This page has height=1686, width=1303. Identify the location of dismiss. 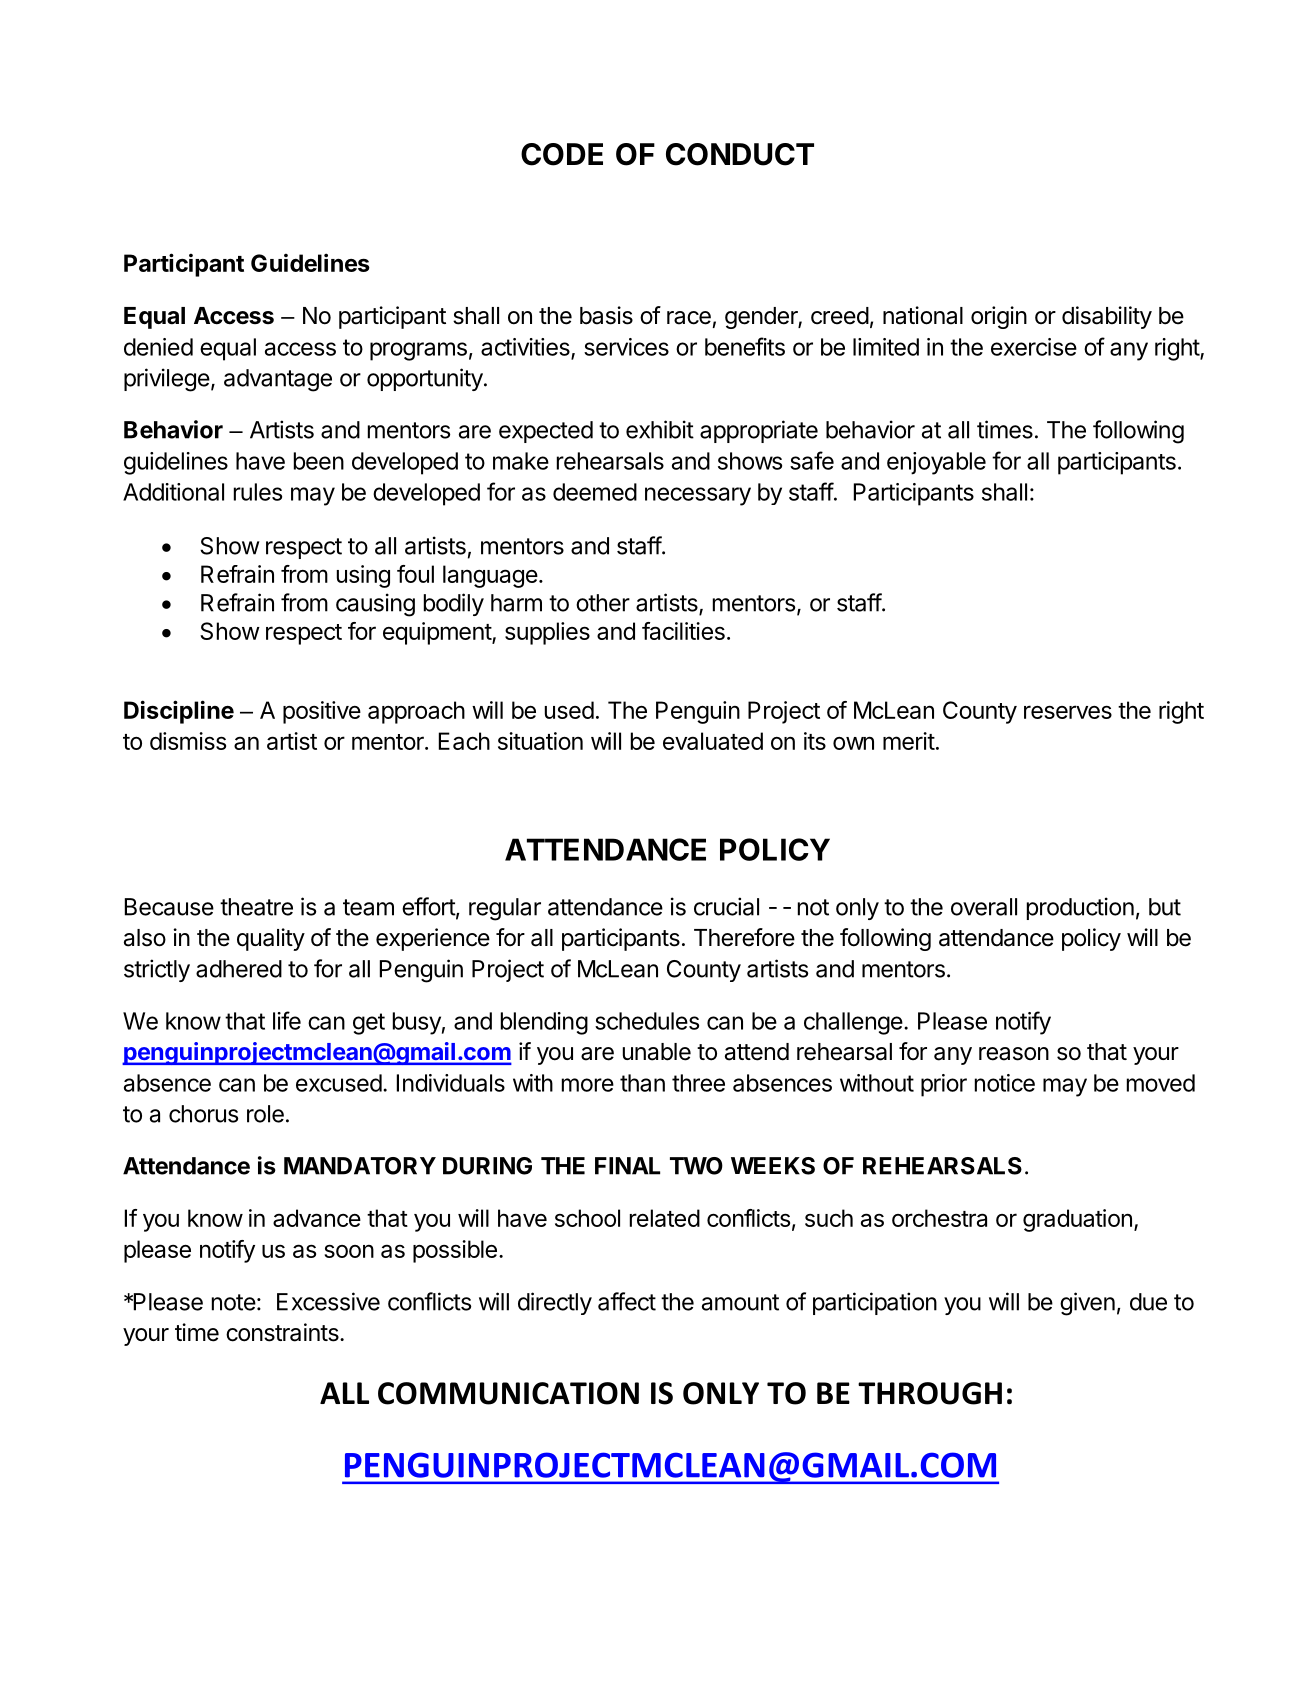
(188, 741).
